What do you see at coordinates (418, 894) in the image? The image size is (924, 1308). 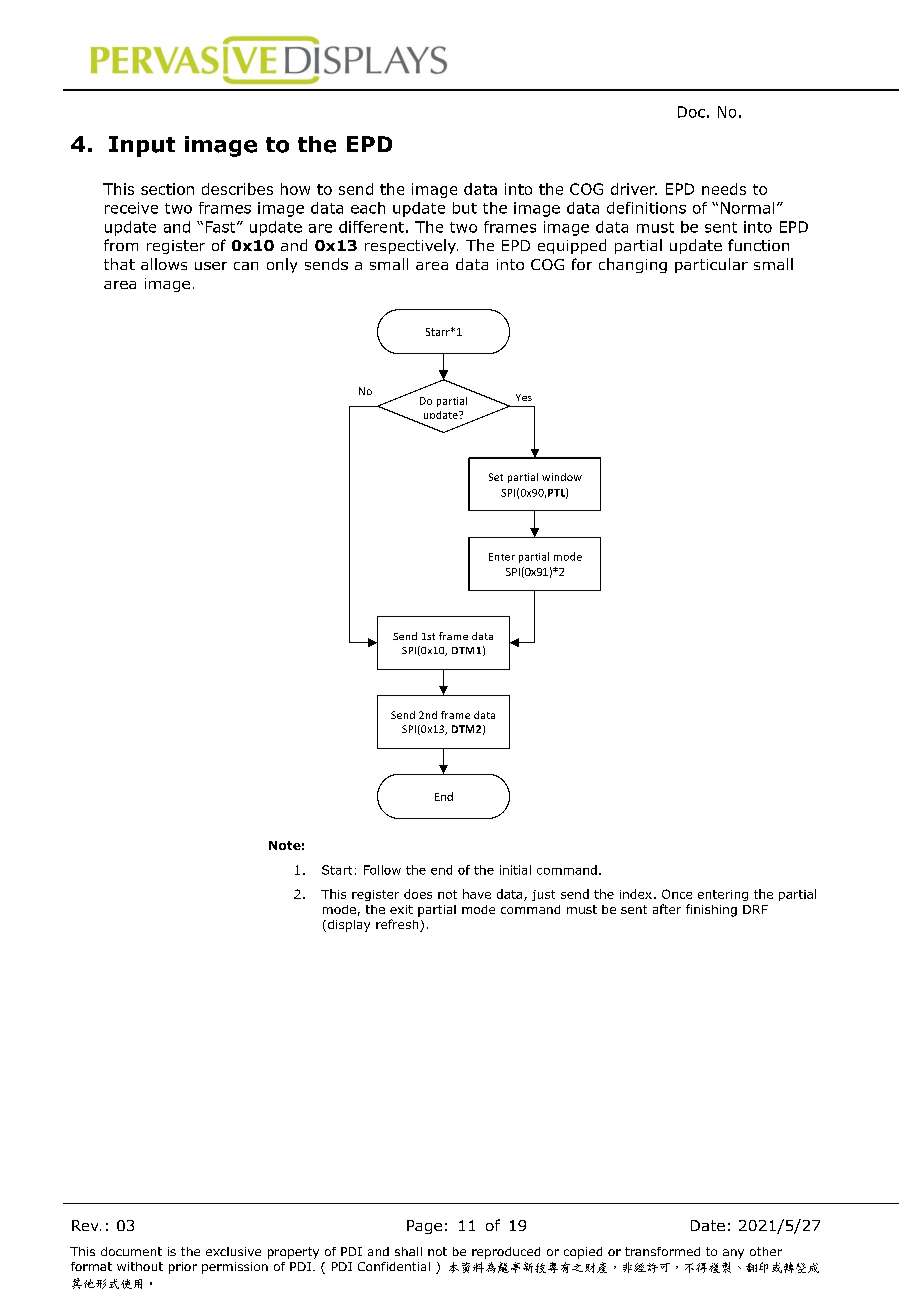 I see `does` at bounding box center [418, 894].
